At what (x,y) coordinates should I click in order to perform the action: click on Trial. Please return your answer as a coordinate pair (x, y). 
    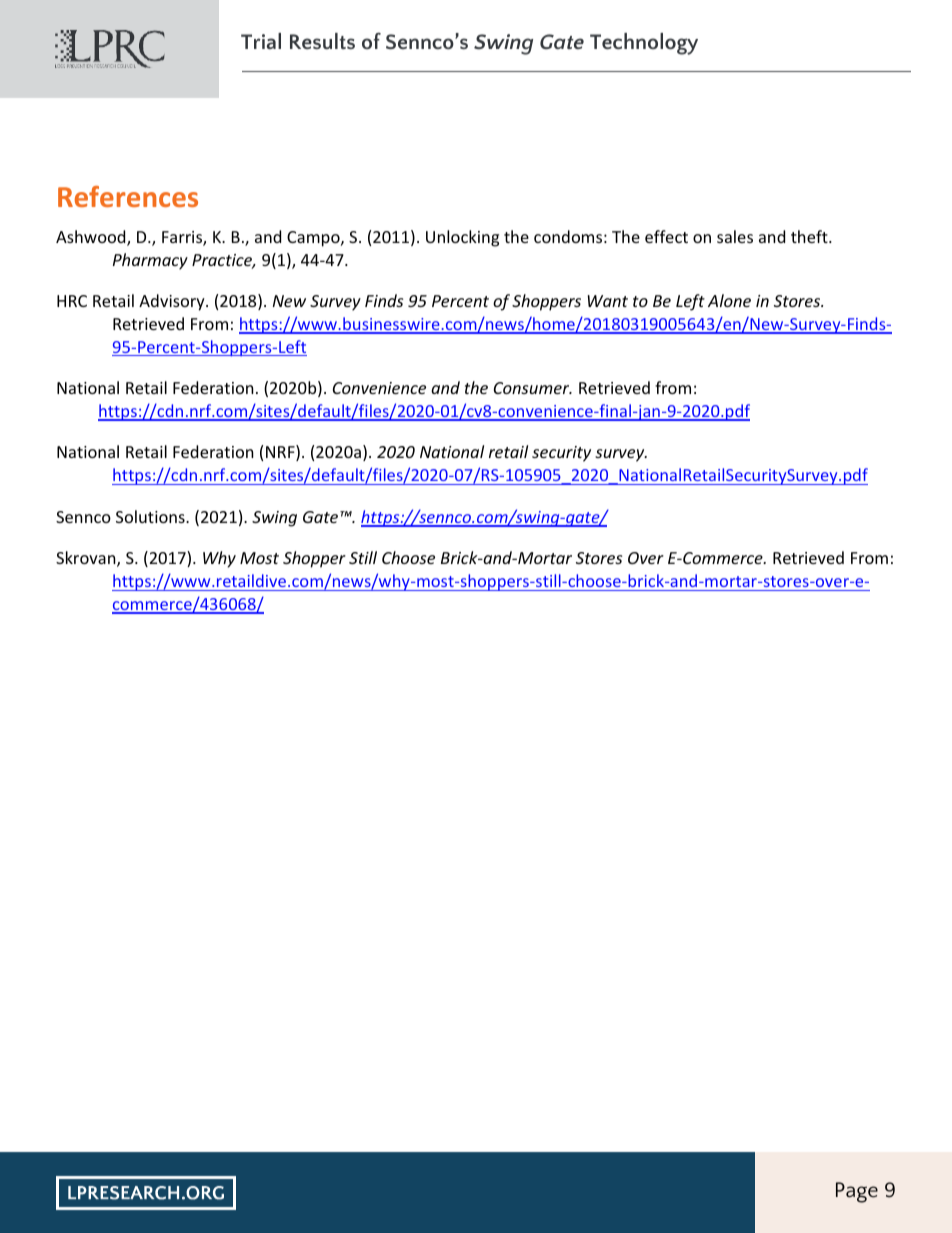
    Looking at the image, I should click on (261, 41).
